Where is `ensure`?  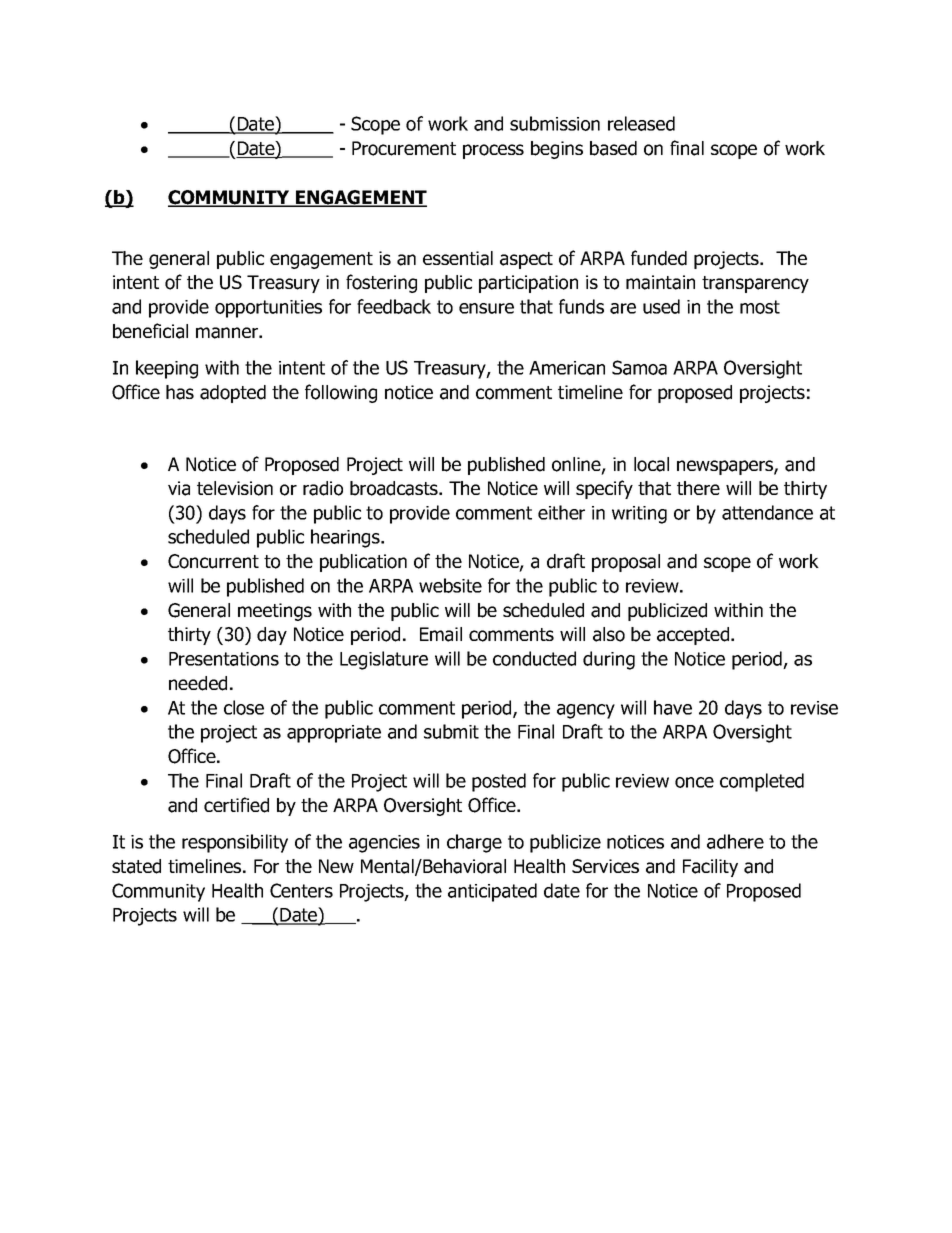
ensure is located at coordinates (486, 308).
